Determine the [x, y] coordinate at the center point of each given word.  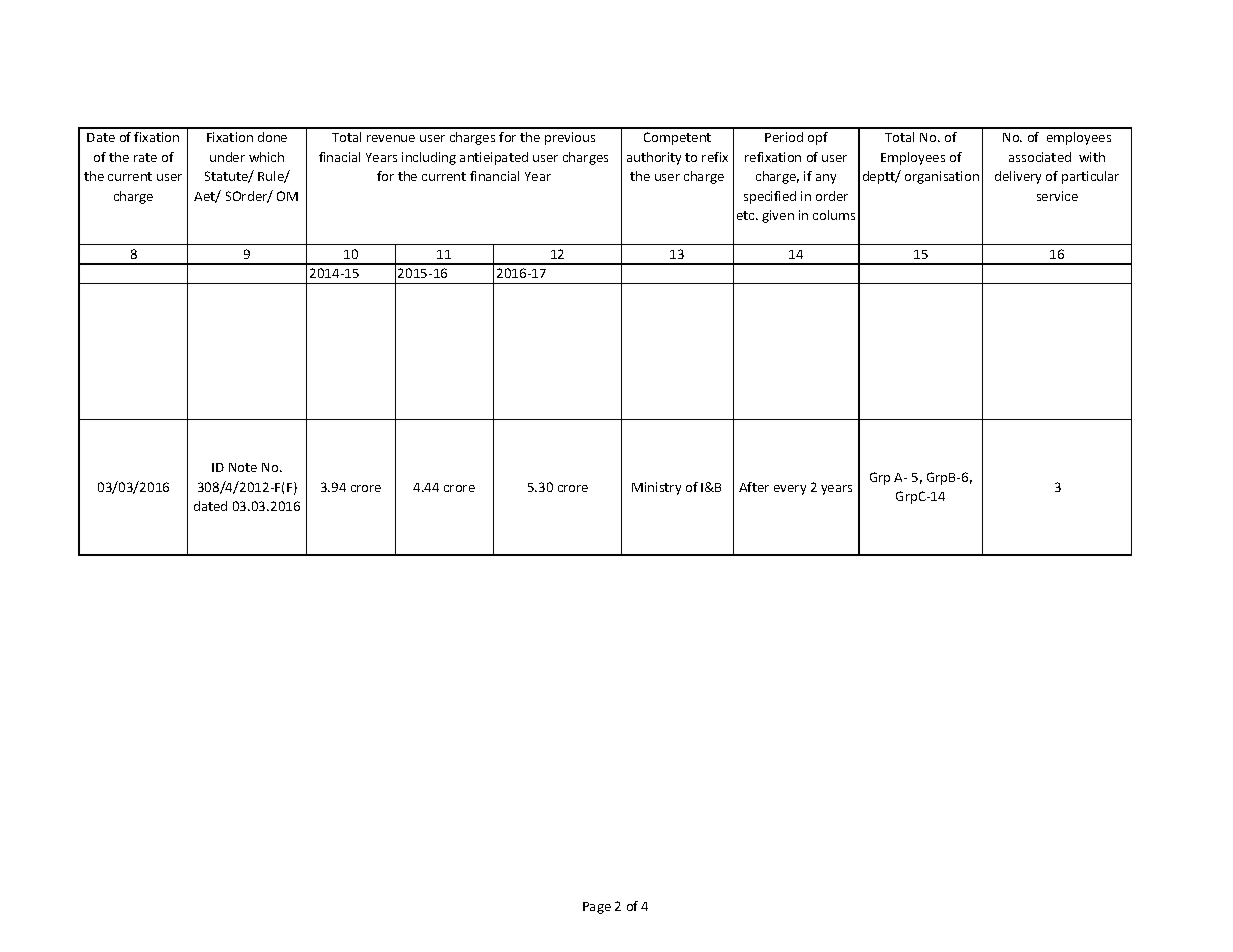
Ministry [656, 488]
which [266, 157]
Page [597, 908]
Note [243, 467]
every [790, 490]
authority [654, 158]
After [754, 487]
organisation [942, 177]
